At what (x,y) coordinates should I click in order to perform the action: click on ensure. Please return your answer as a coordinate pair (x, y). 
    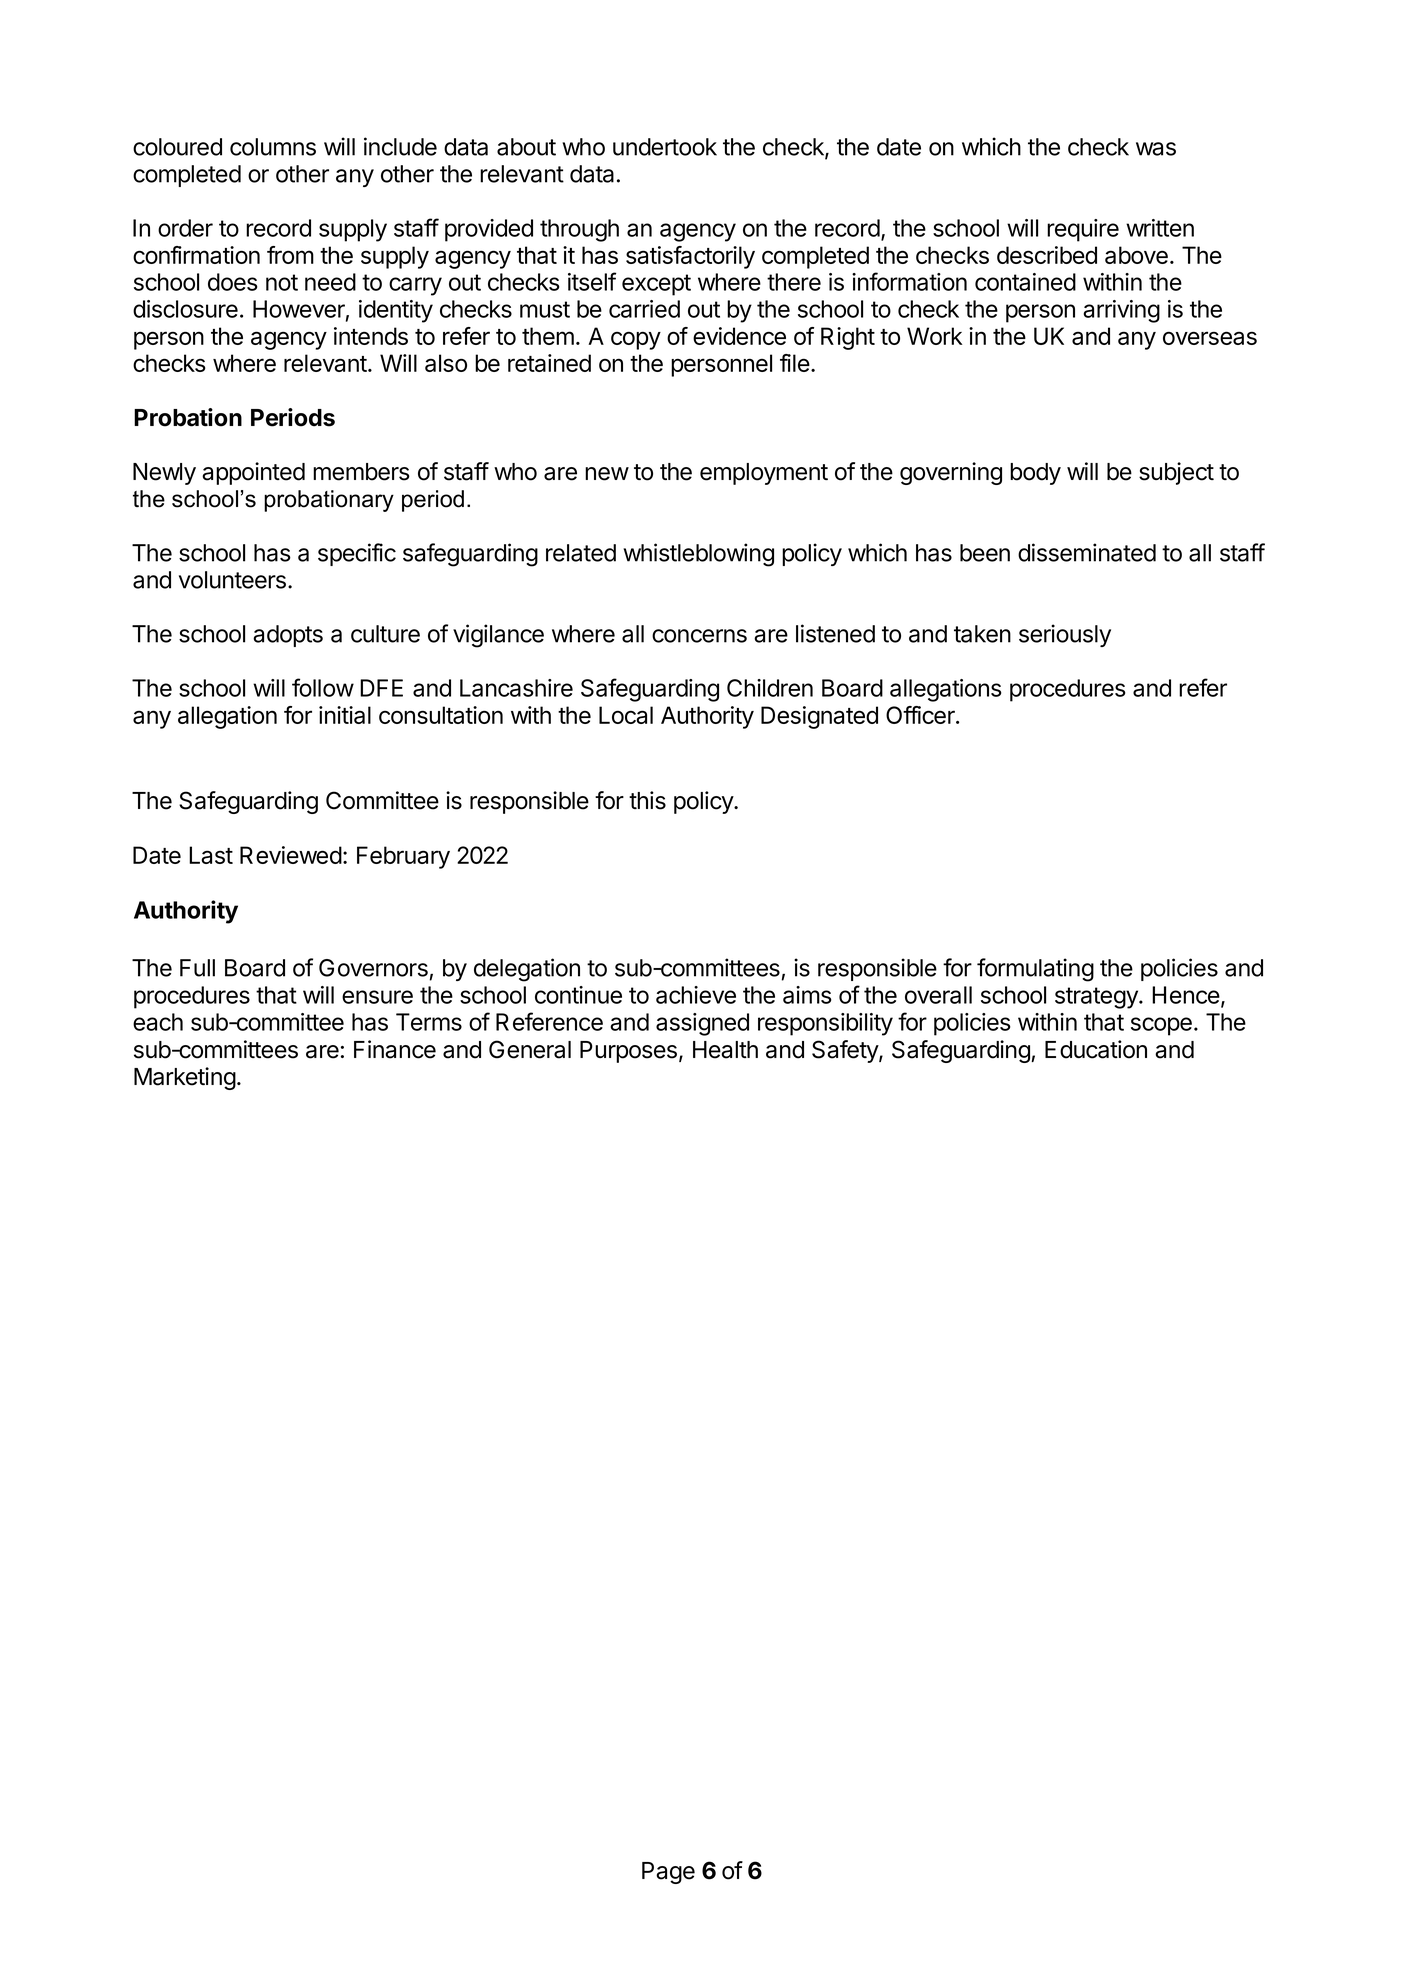
    Looking at the image, I should click on (377, 997).
